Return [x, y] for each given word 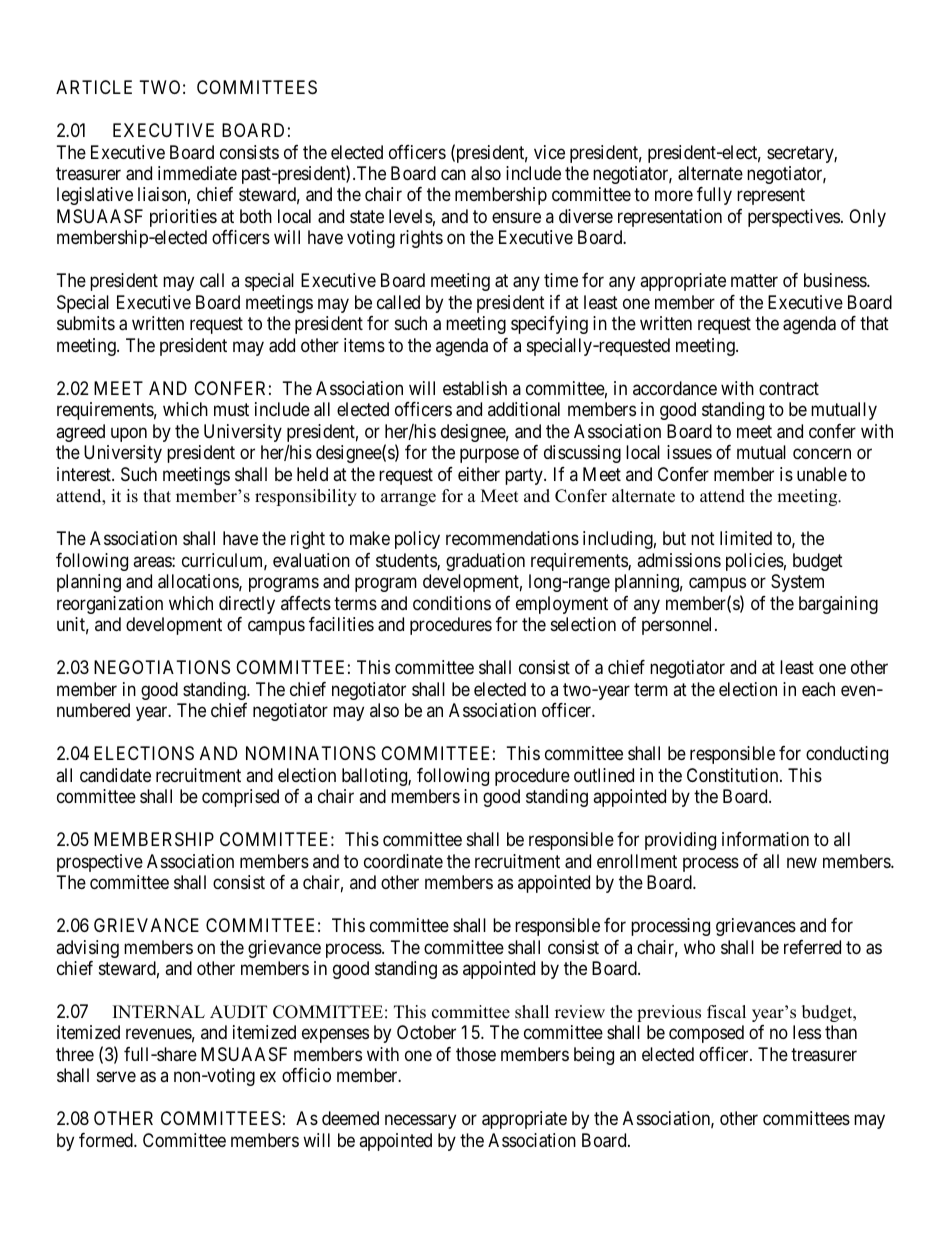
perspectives [794, 218]
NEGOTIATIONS [162, 667]
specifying [549, 325]
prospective [100, 863]
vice [549, 152]
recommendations [512, 538]
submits [86, 323]
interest [85, 474]
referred [812, 947]
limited [746, 538]
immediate [197, 173]
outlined [604, 775]
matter [754, 281]
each [818, 689]
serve [116, 1077]
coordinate [403, 861]
